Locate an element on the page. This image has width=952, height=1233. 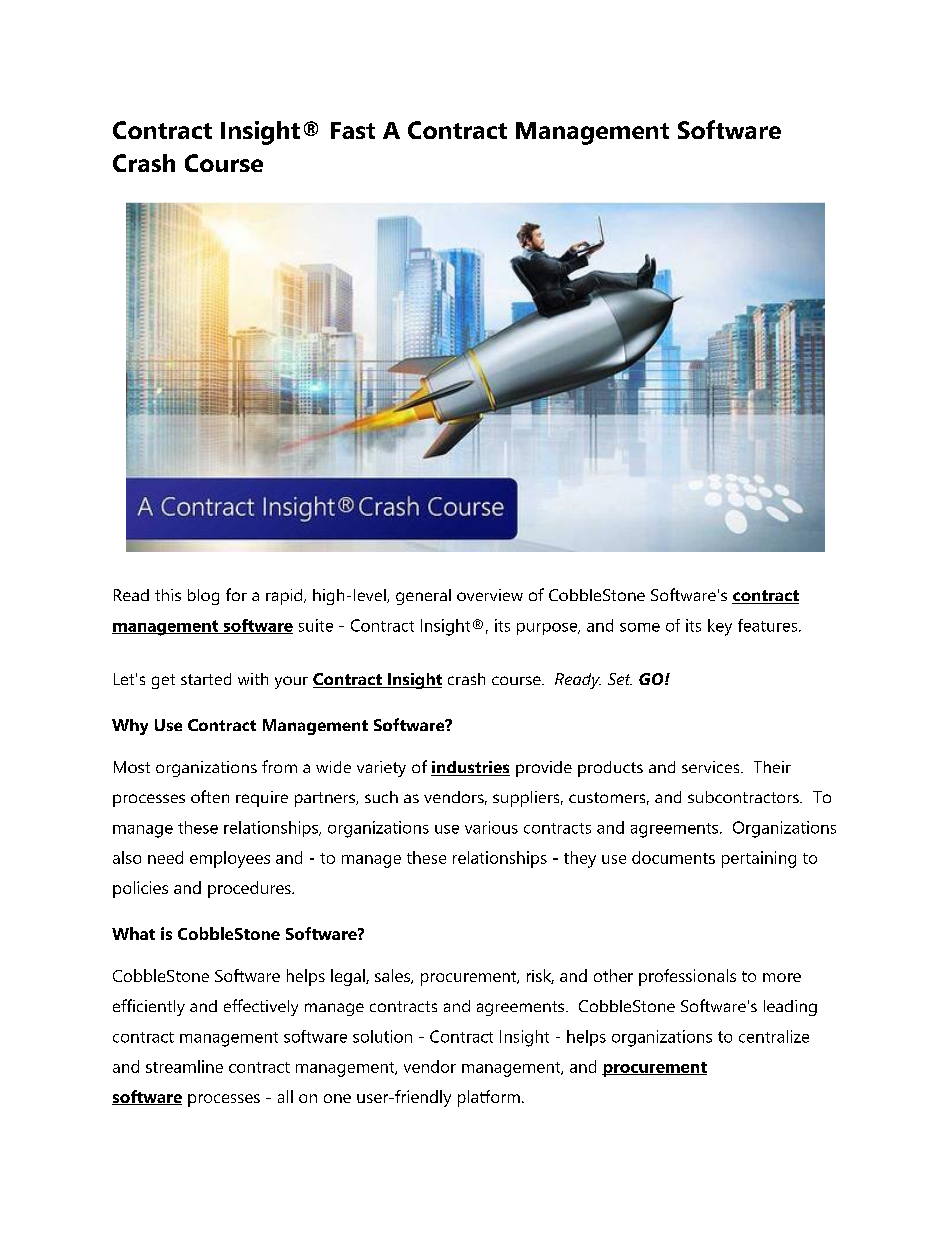
Fast is located at coordinates (353, 130).
